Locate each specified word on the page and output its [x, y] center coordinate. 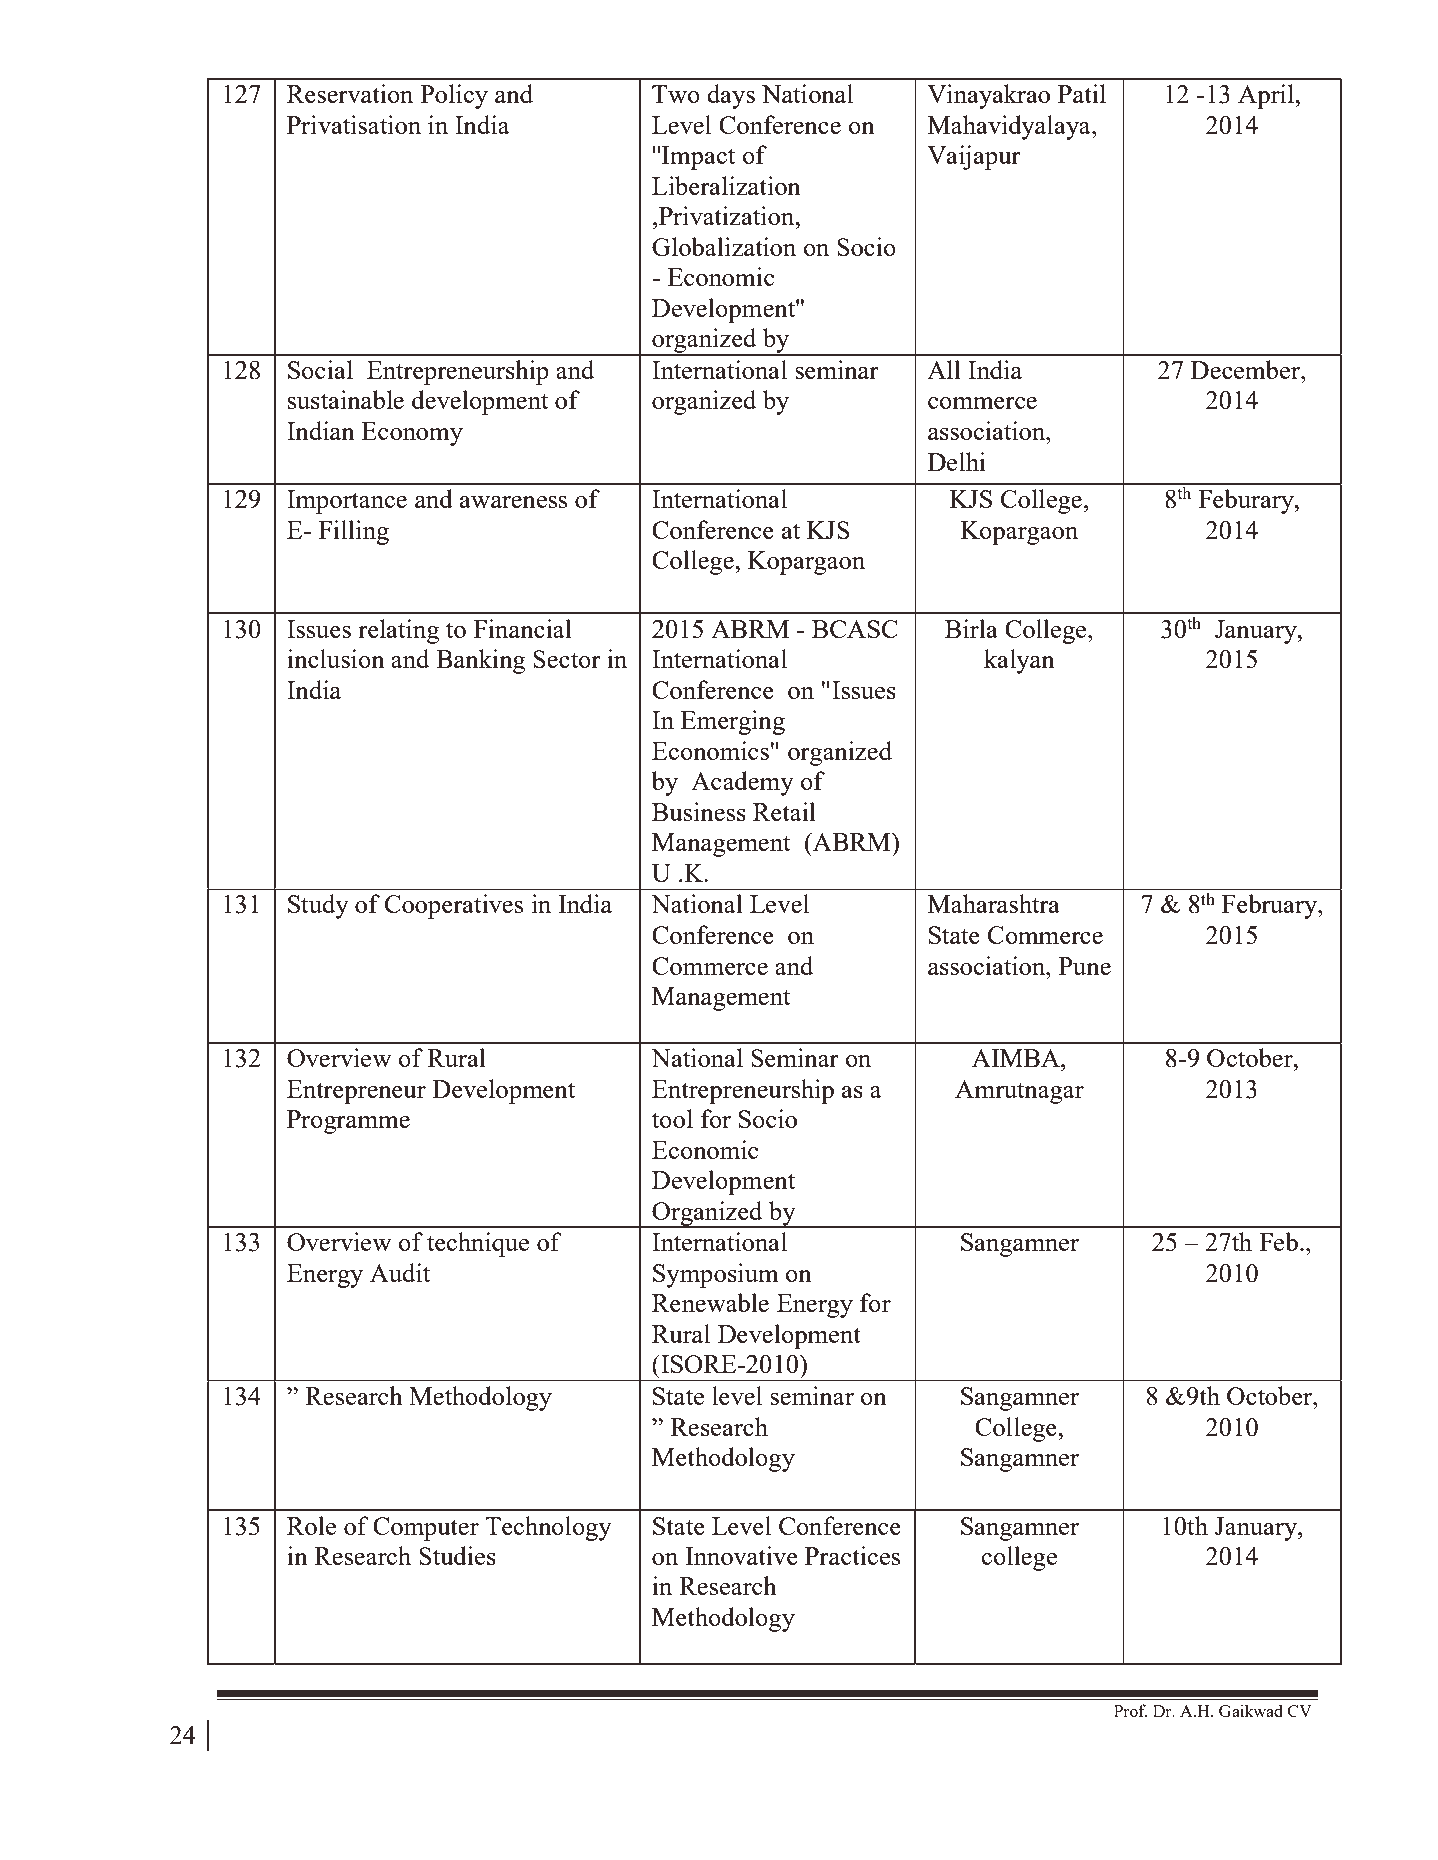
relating [398, 631]
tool [672, 1118]
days [731, 96]
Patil [1082, 93]
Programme [348, 1122]
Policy [454, 96]
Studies [457, 1555]
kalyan [1019, 661]
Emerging [733, 722]
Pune [1085, 966]
